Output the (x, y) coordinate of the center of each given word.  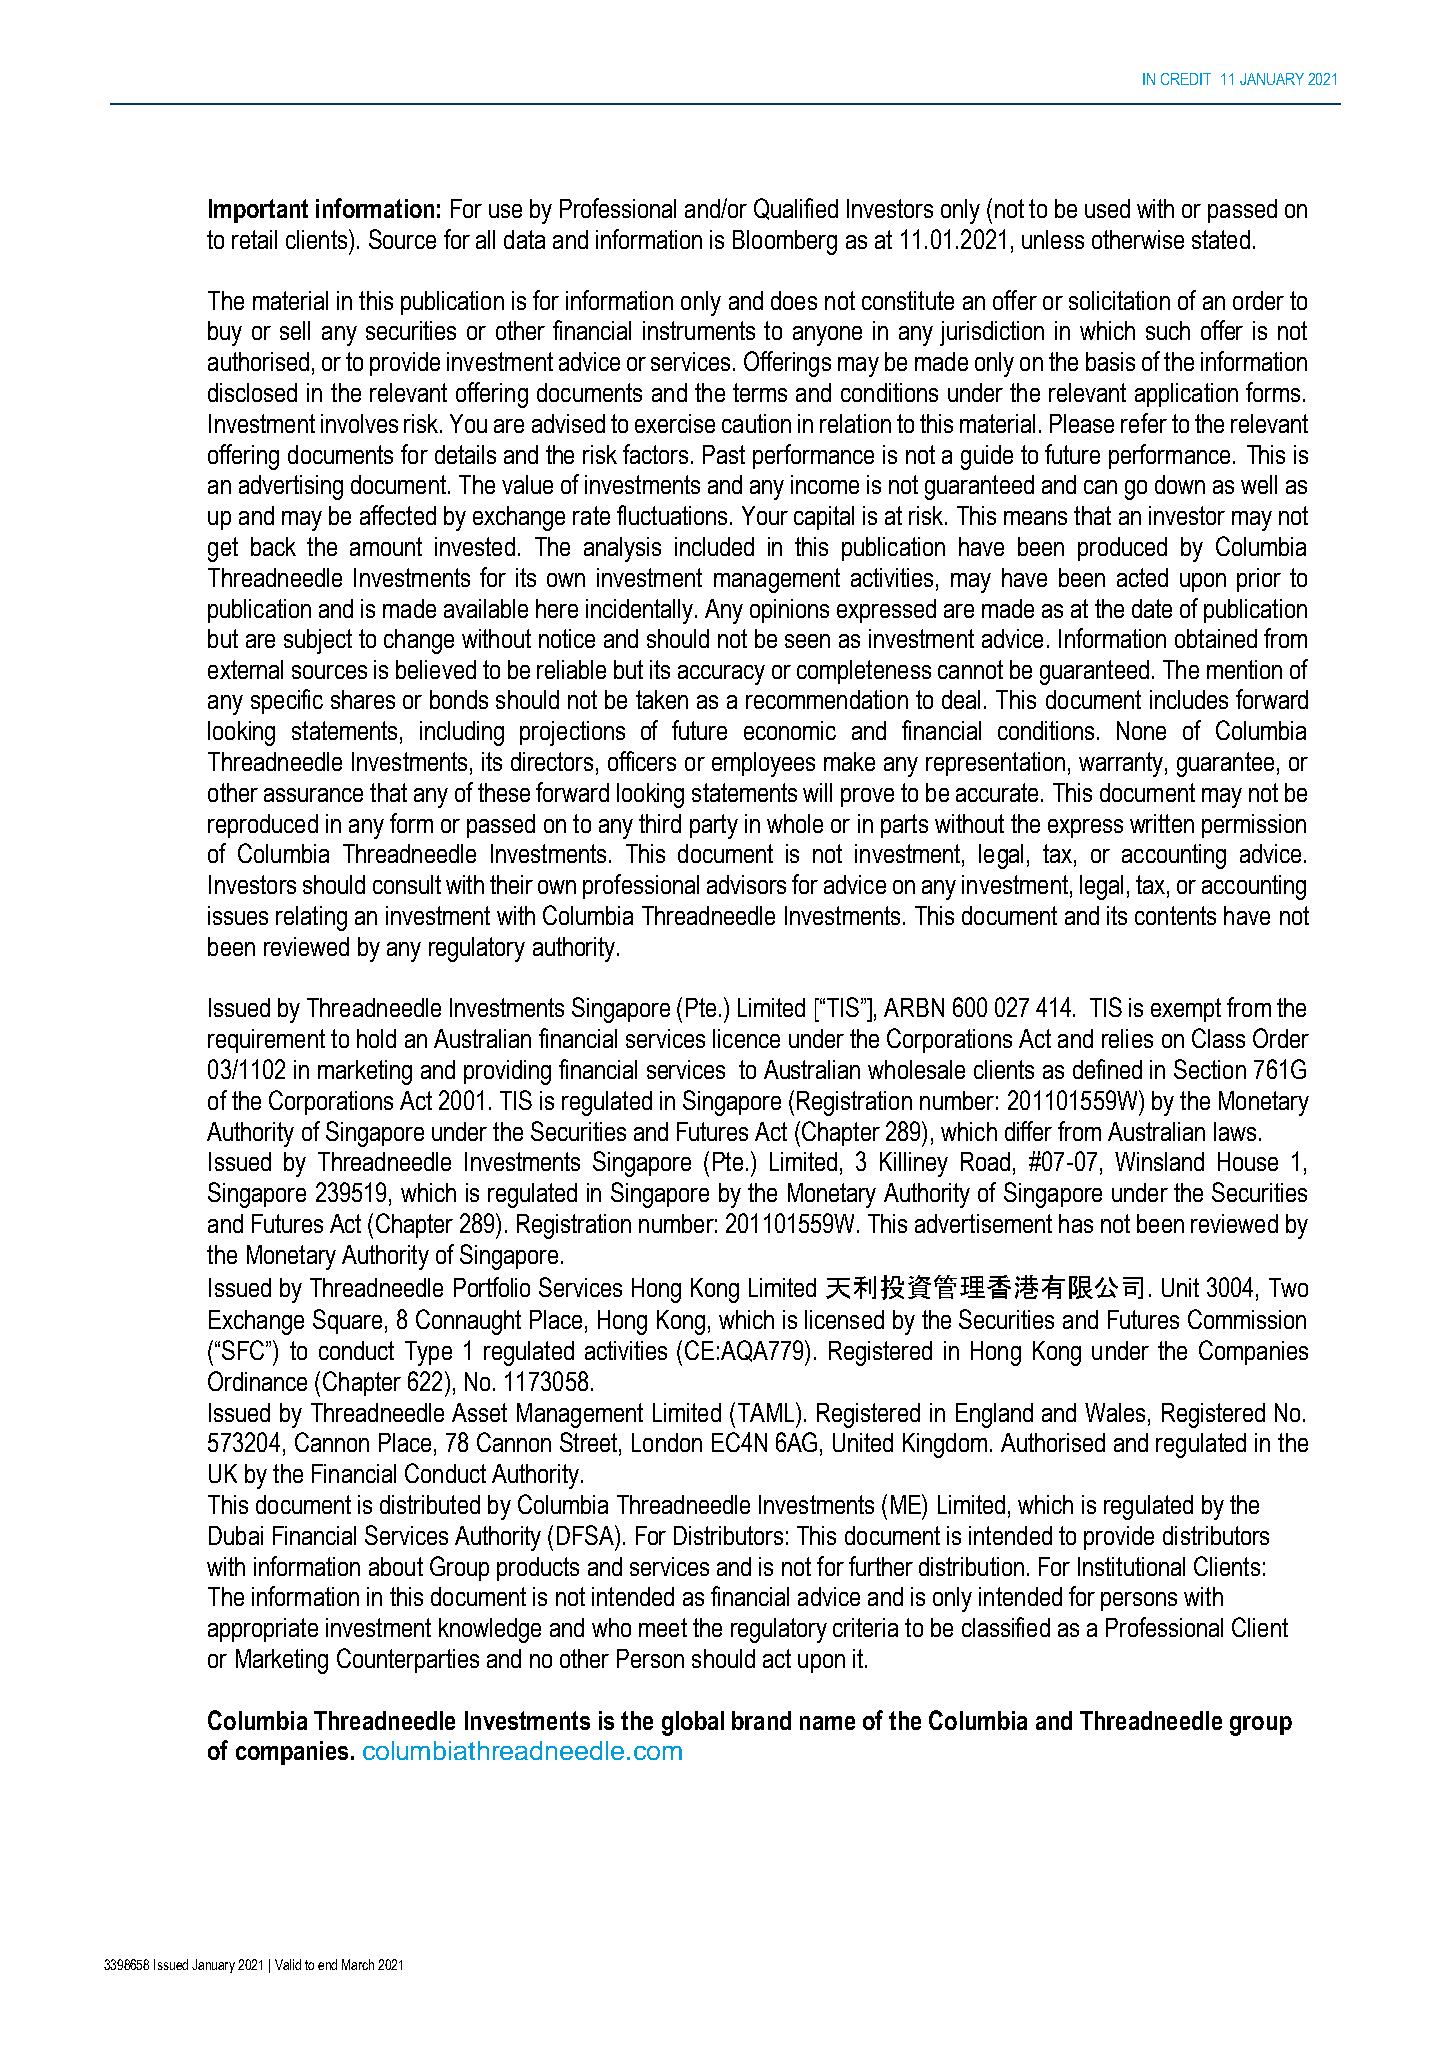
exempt (1186, 1010)
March (358, 1964)
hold (376, 1038)
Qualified (796, 209)
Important (258, 211)
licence (746, 1038)
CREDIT (1186, 79)
